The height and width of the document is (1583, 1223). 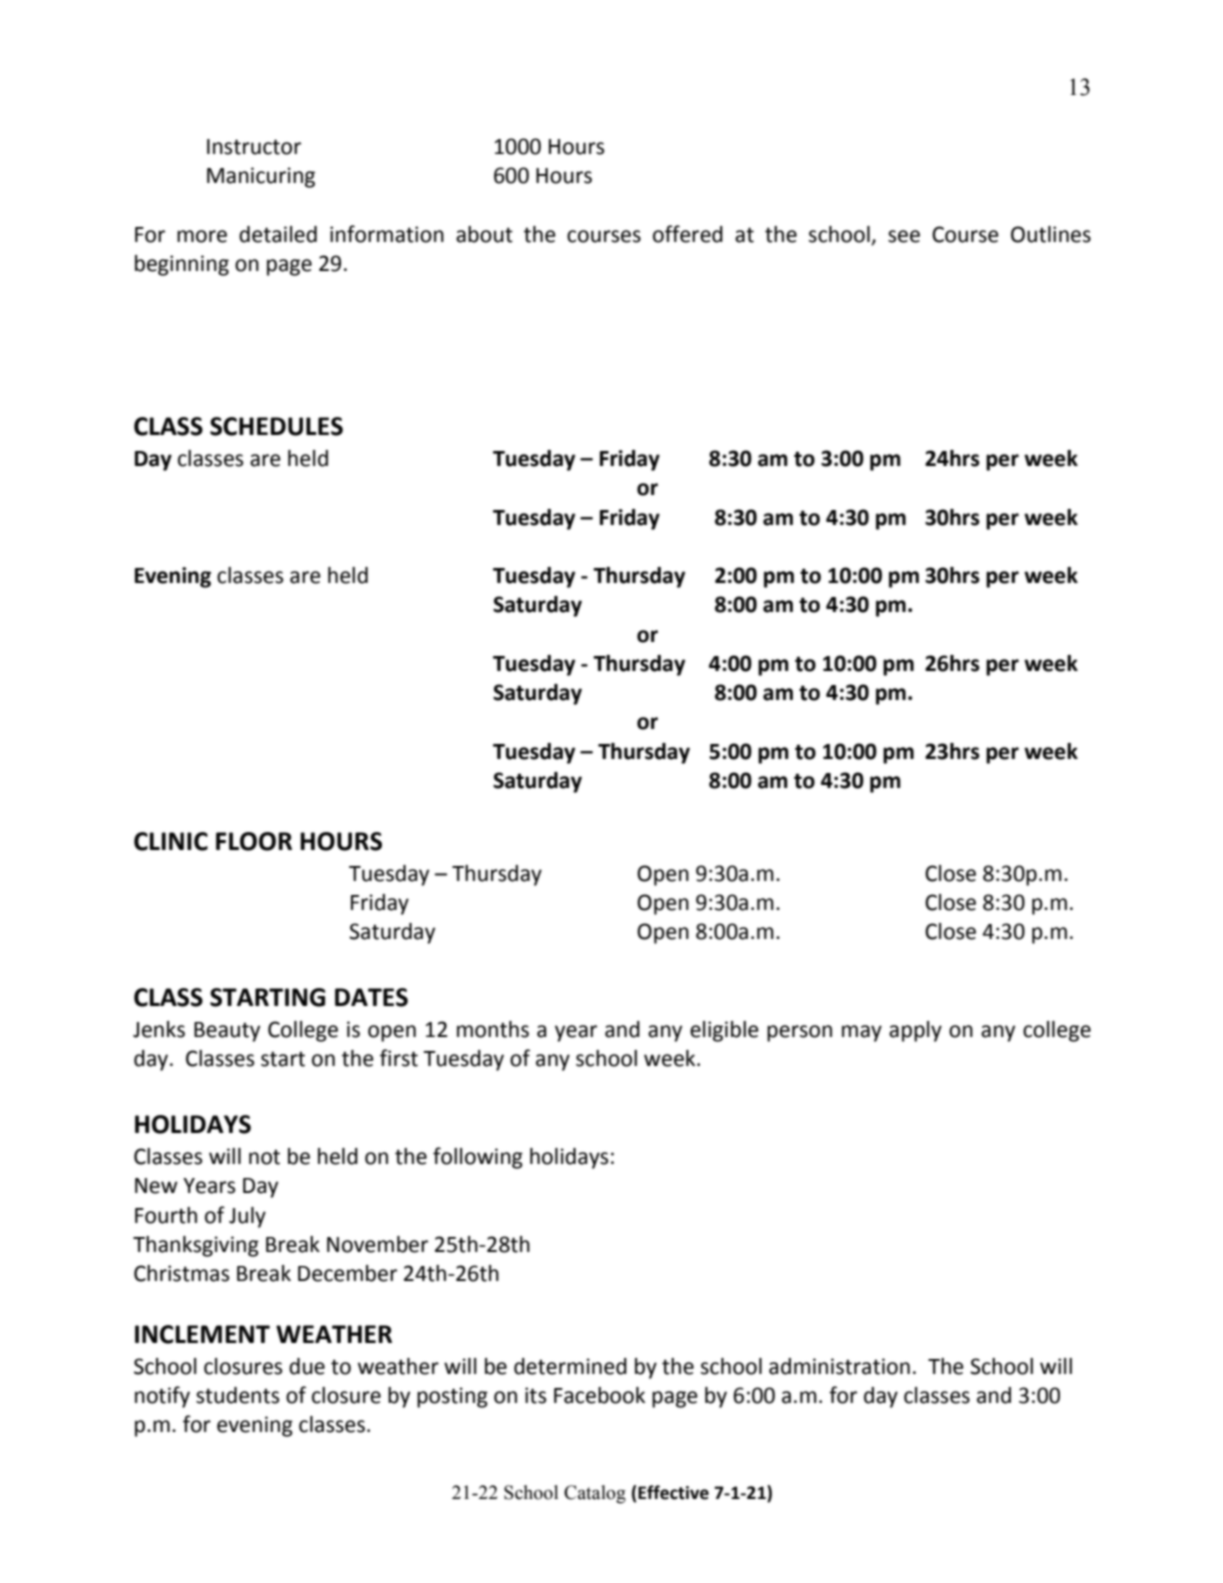 What do you see at coordinates (237, 1395) in the document?
I see `students` at bounding box center [237, 1395].
